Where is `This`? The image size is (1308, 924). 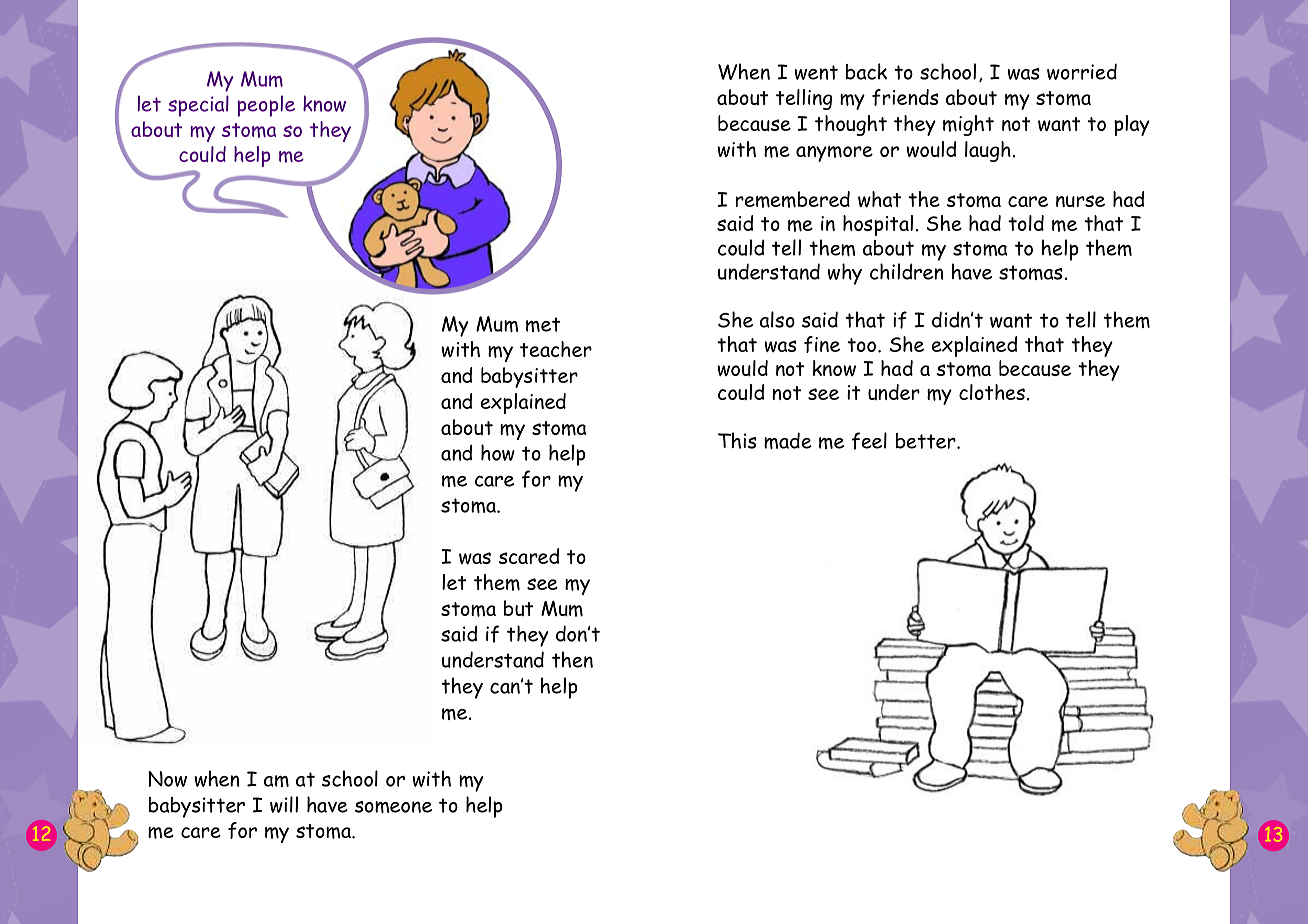 This is located at coordinates (737, 440).
